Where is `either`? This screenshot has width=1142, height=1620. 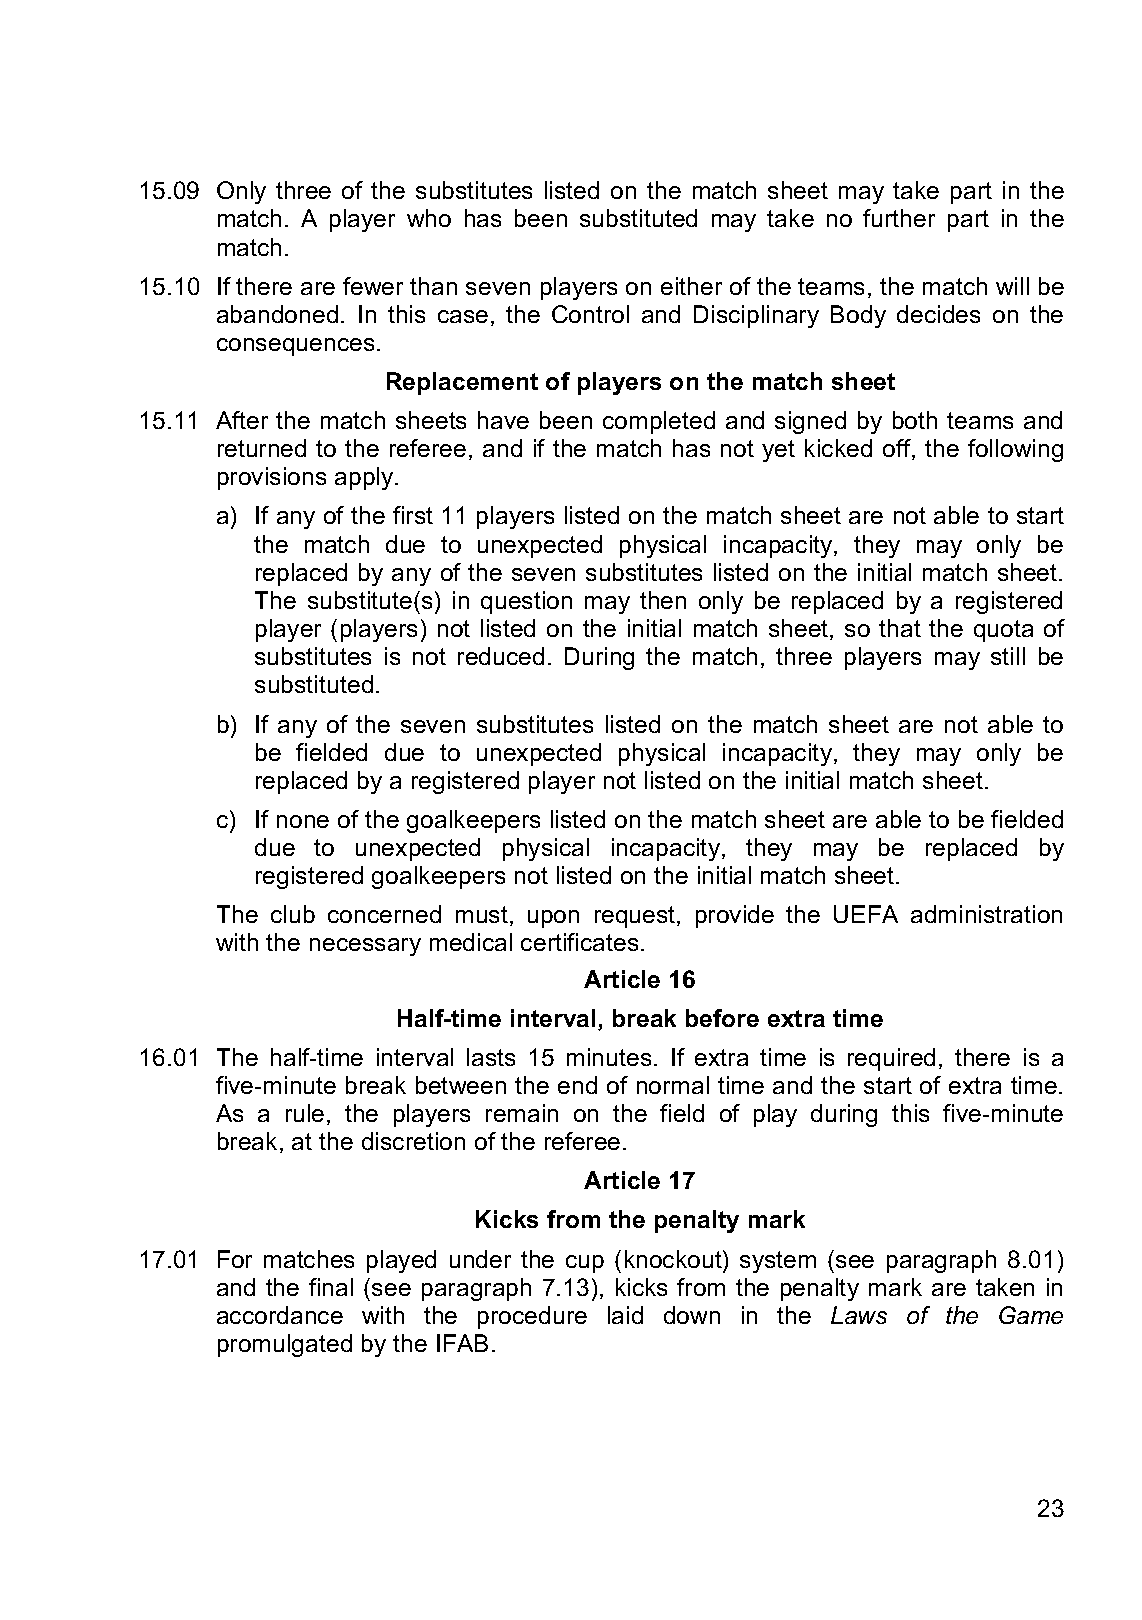 either is located at coordinates (691, 286).
